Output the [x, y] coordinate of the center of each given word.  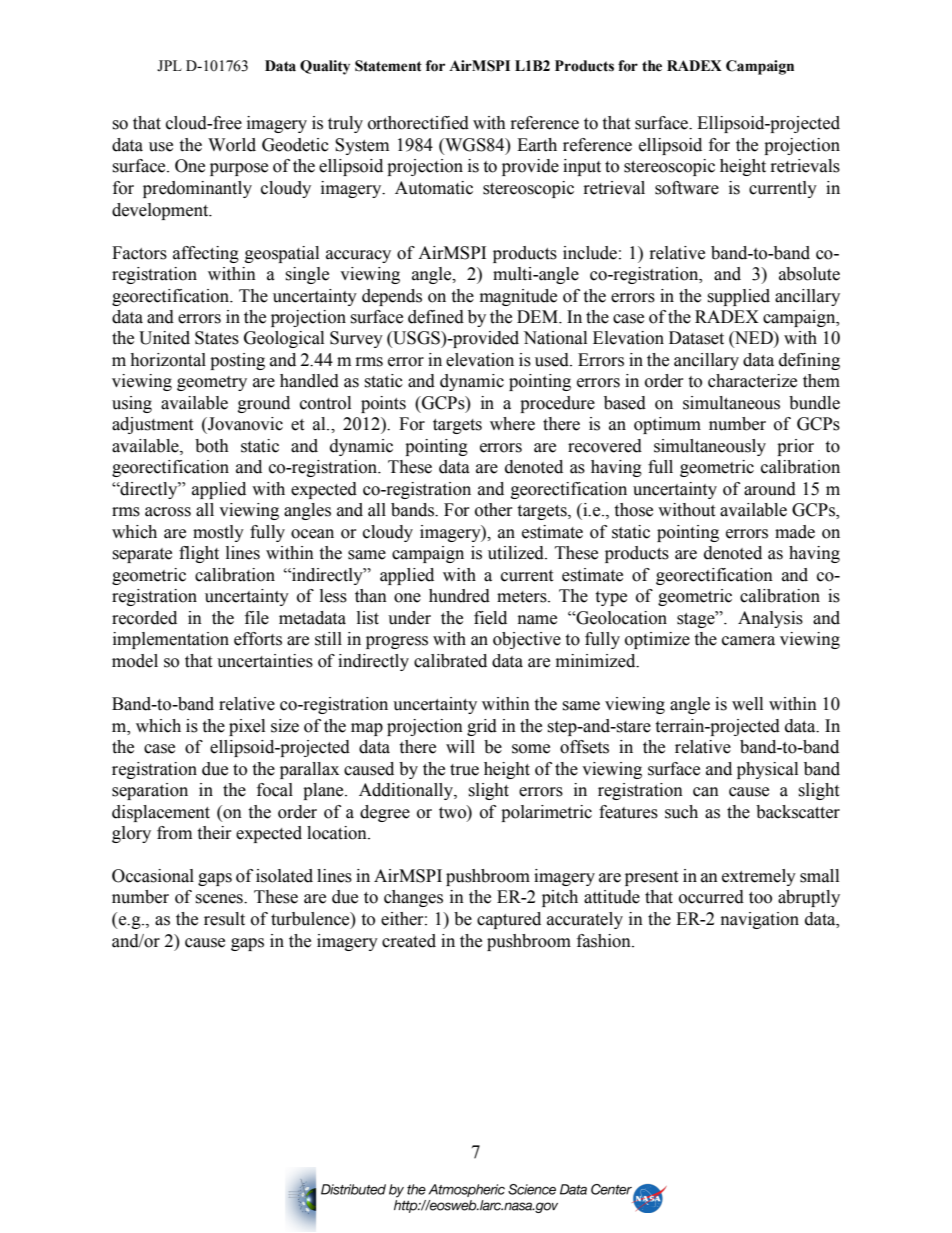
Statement [388, 66]
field [490, 618]
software [687, 188]
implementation [171, 640]
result [224, 919]
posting [237, 361]
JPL [169, 66]
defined [436, 317]
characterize [752, 381]
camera [748, 641]
